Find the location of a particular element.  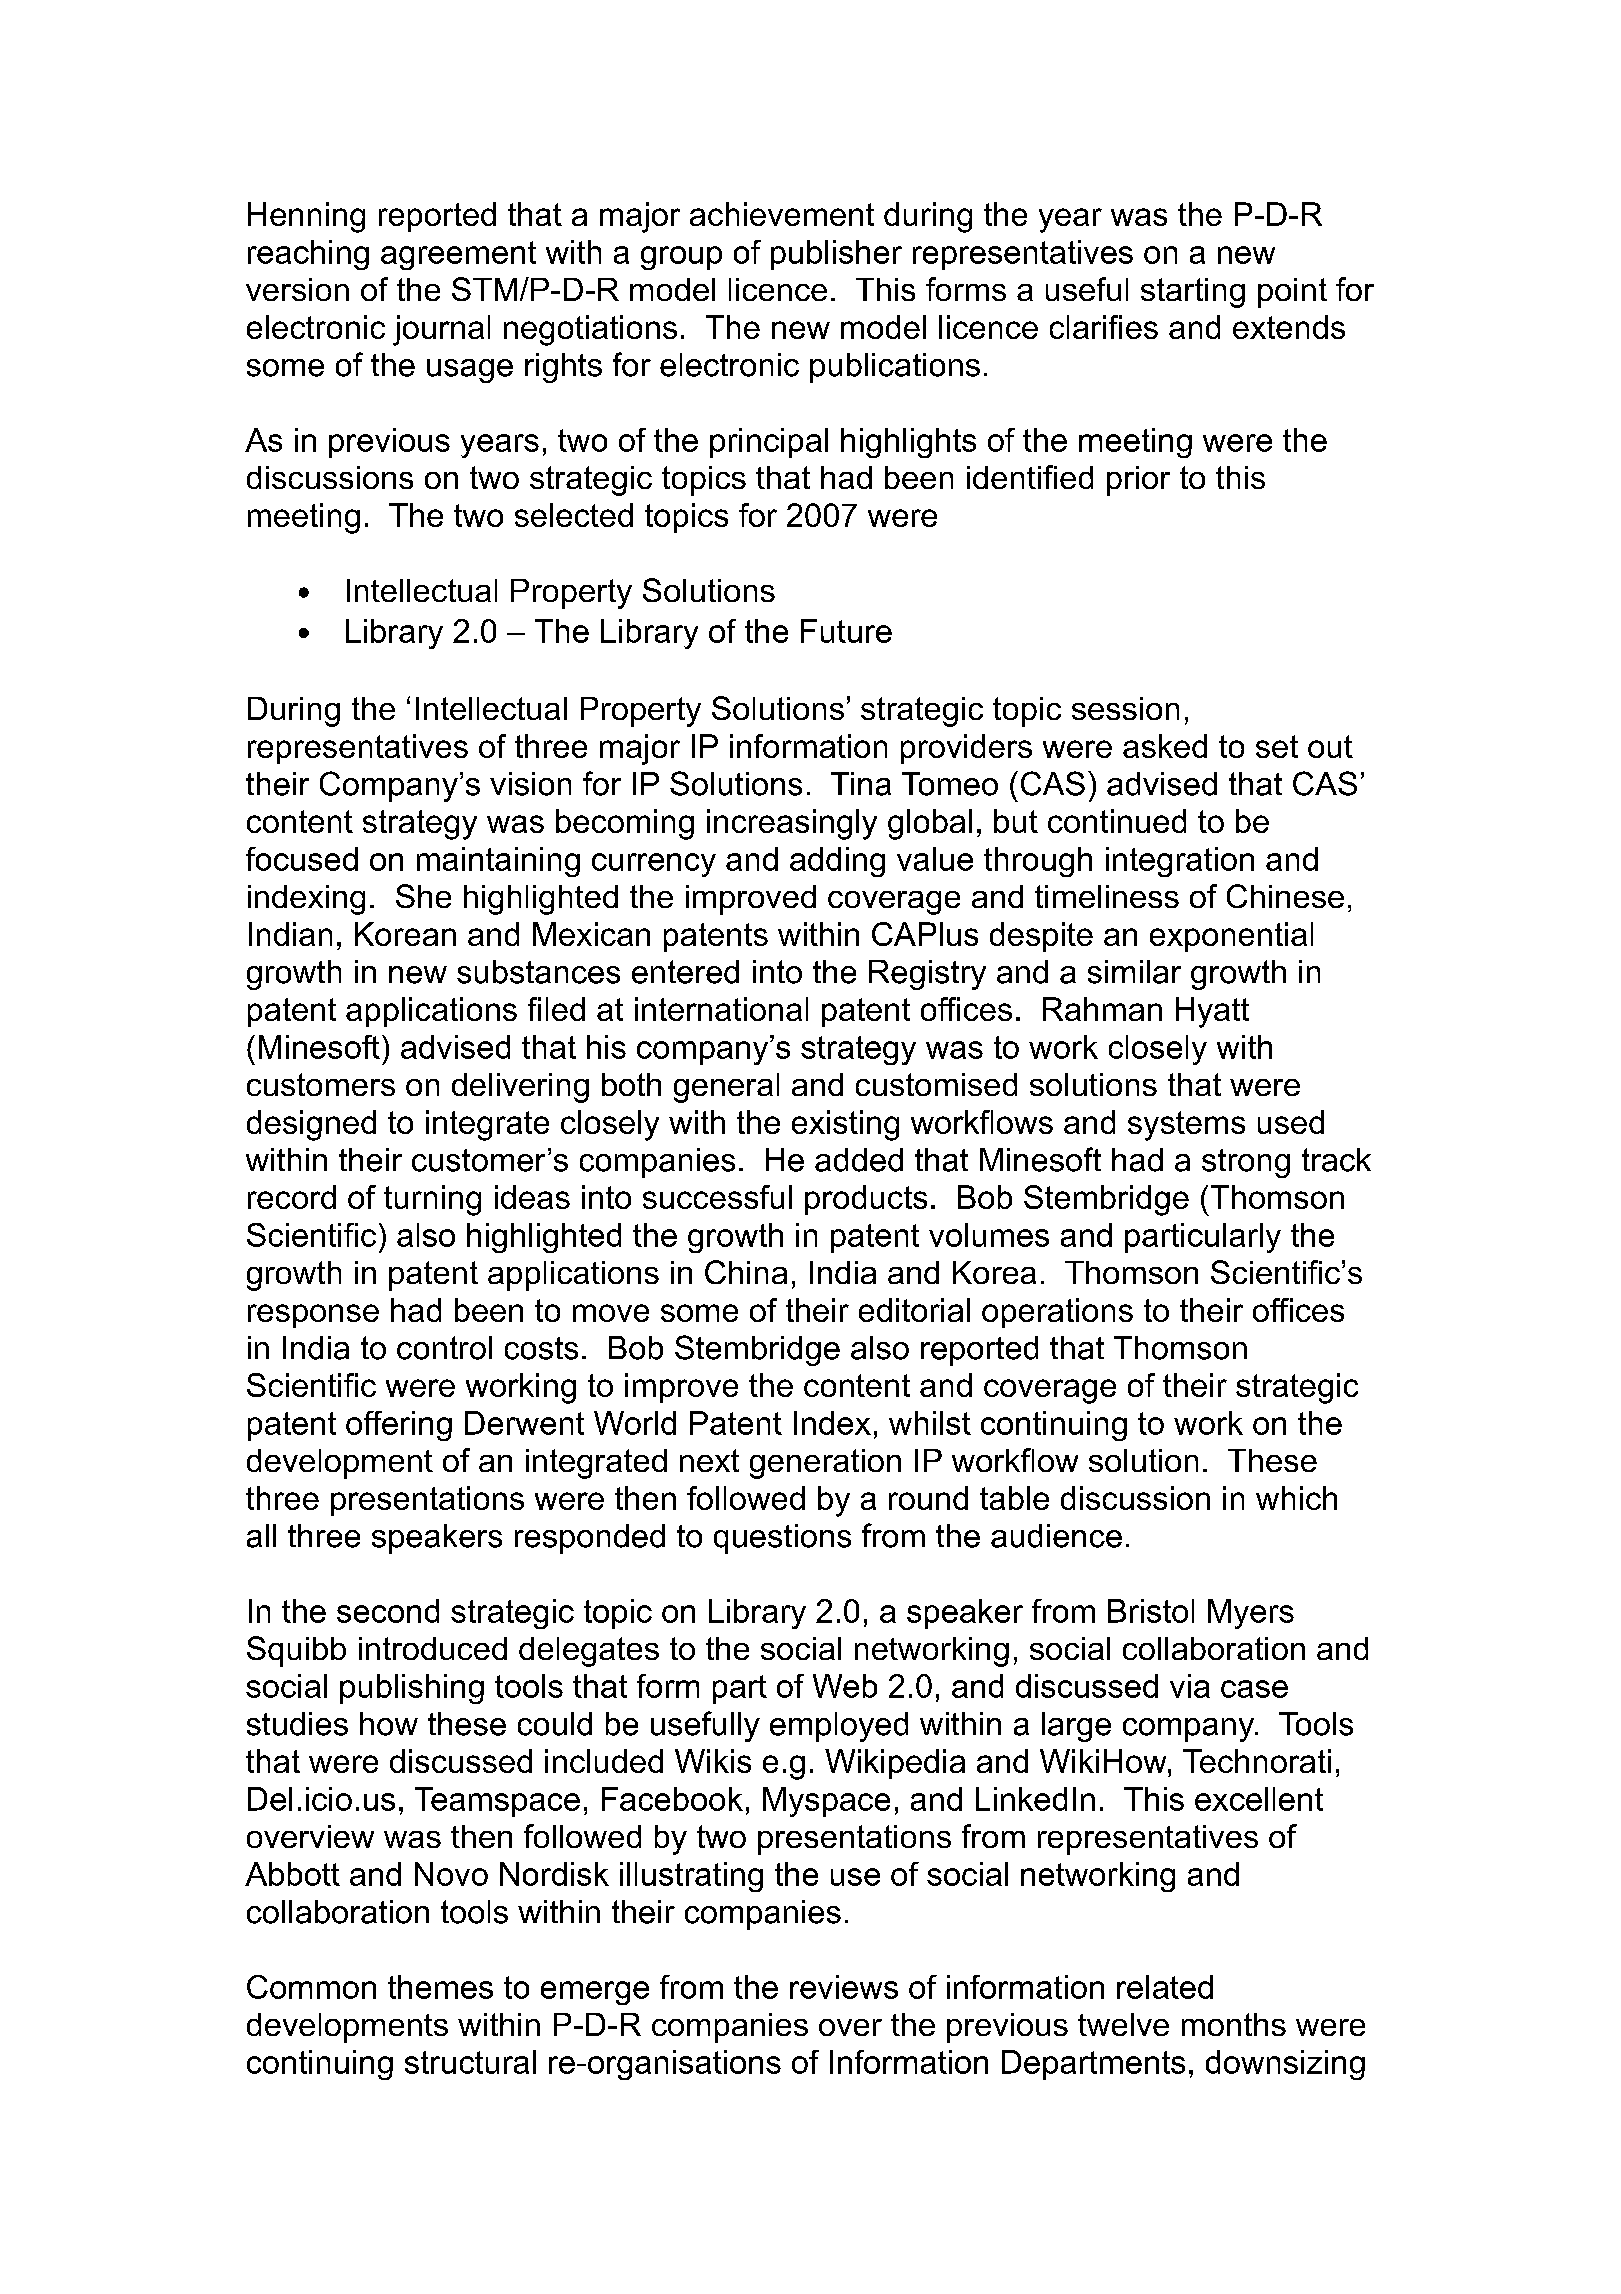

designed is located at coordinates (311, 1125).
